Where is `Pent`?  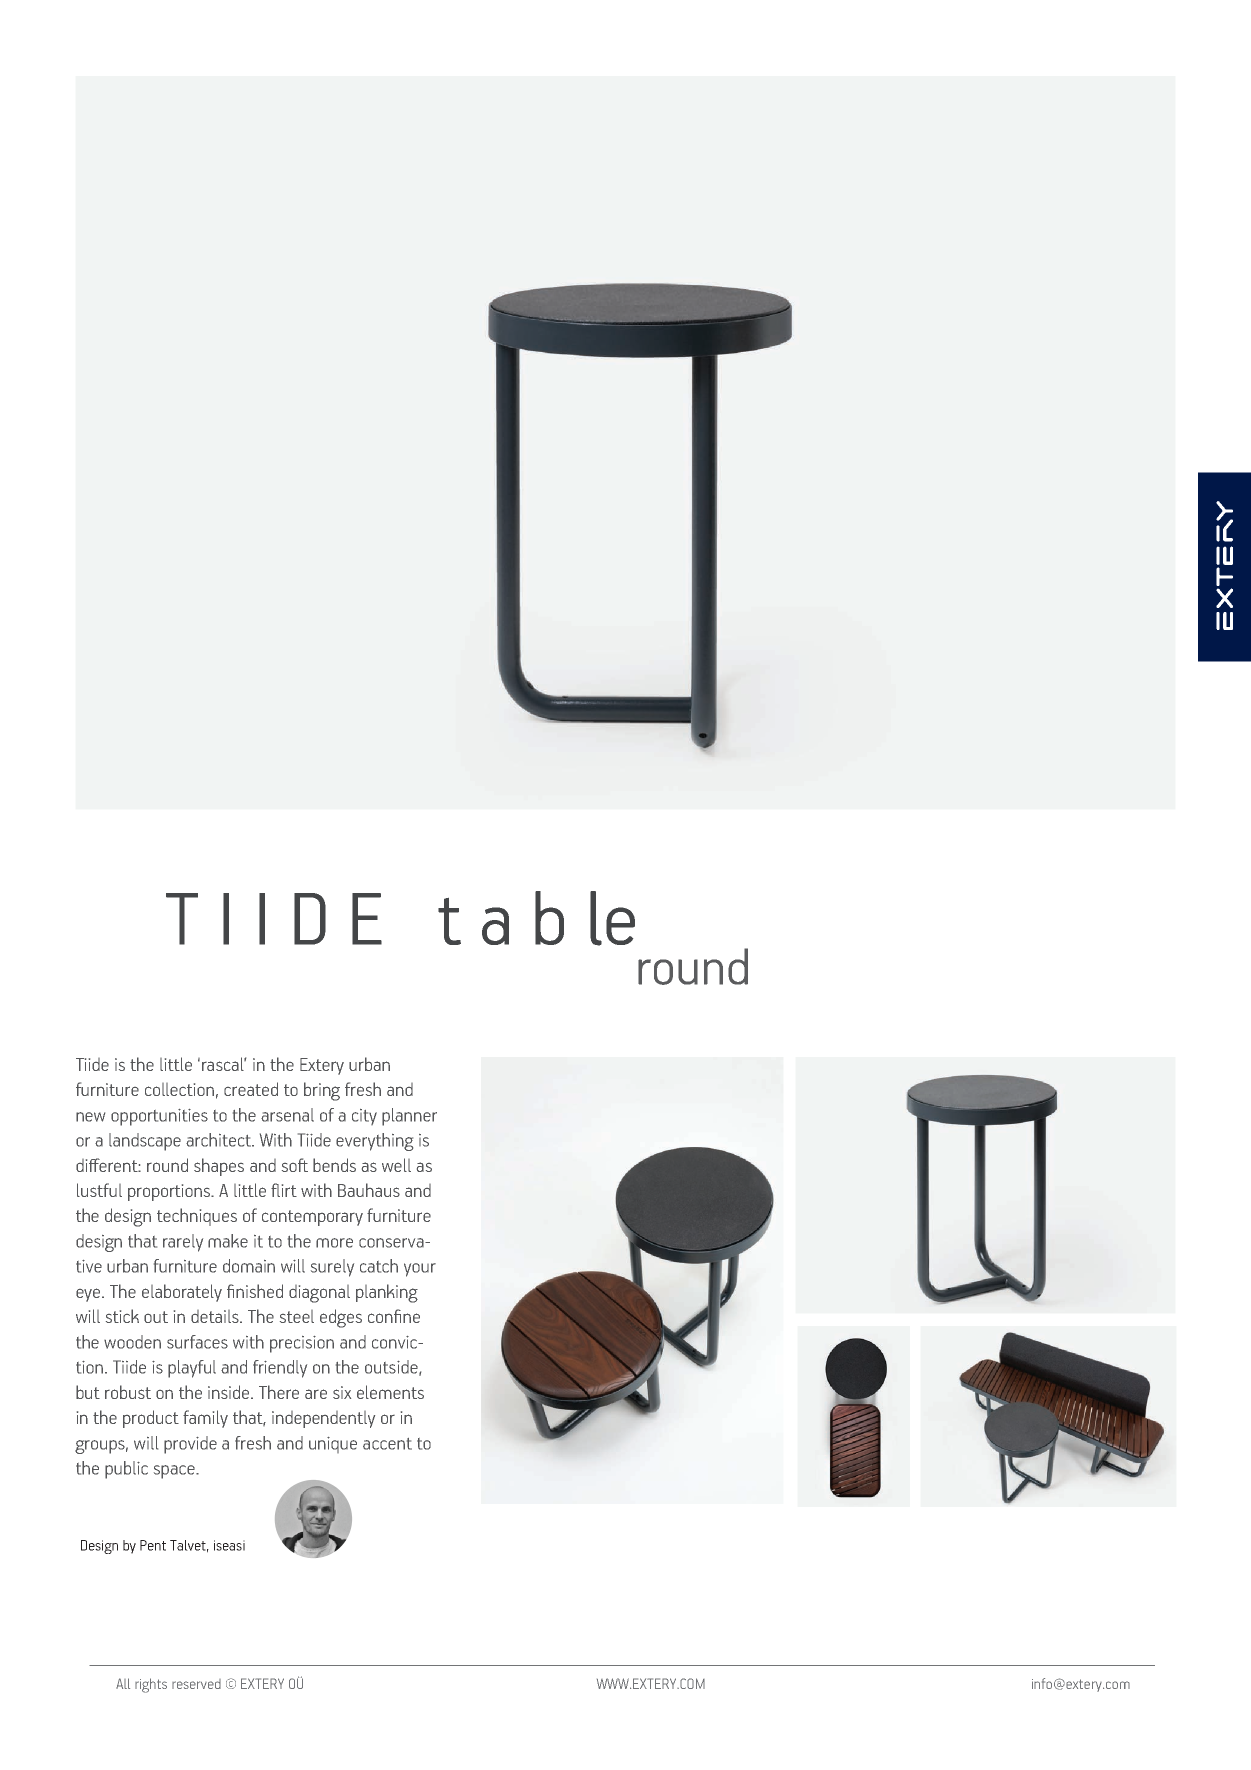 Pent is located at coordinates (153, 1545).
